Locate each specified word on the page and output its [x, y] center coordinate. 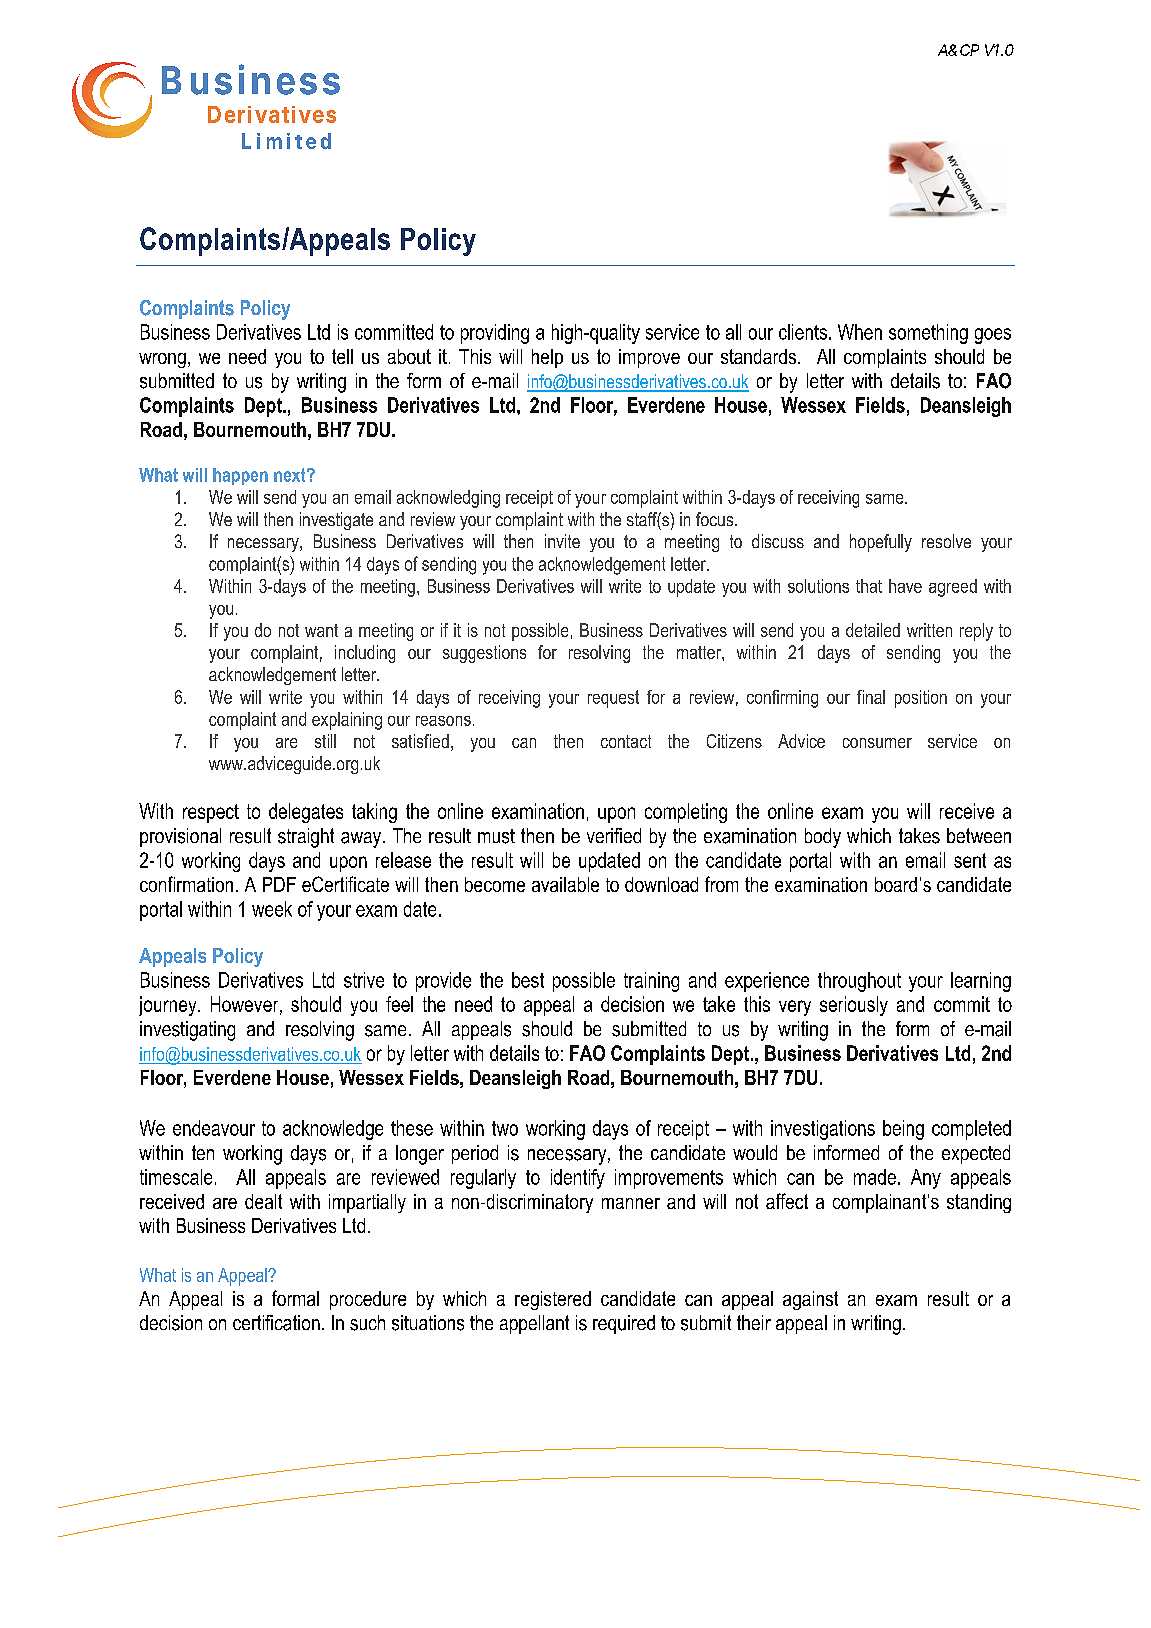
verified [614, 835]
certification [276, 1323]
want [321, 630]
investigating [187, 1031]
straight [306, 838]
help [547, 358]
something [928, 334]
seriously [854, 1006]
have [905, 586]
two [505, 1128]
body [823, 838]
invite [562, 541]
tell [342, 356]
